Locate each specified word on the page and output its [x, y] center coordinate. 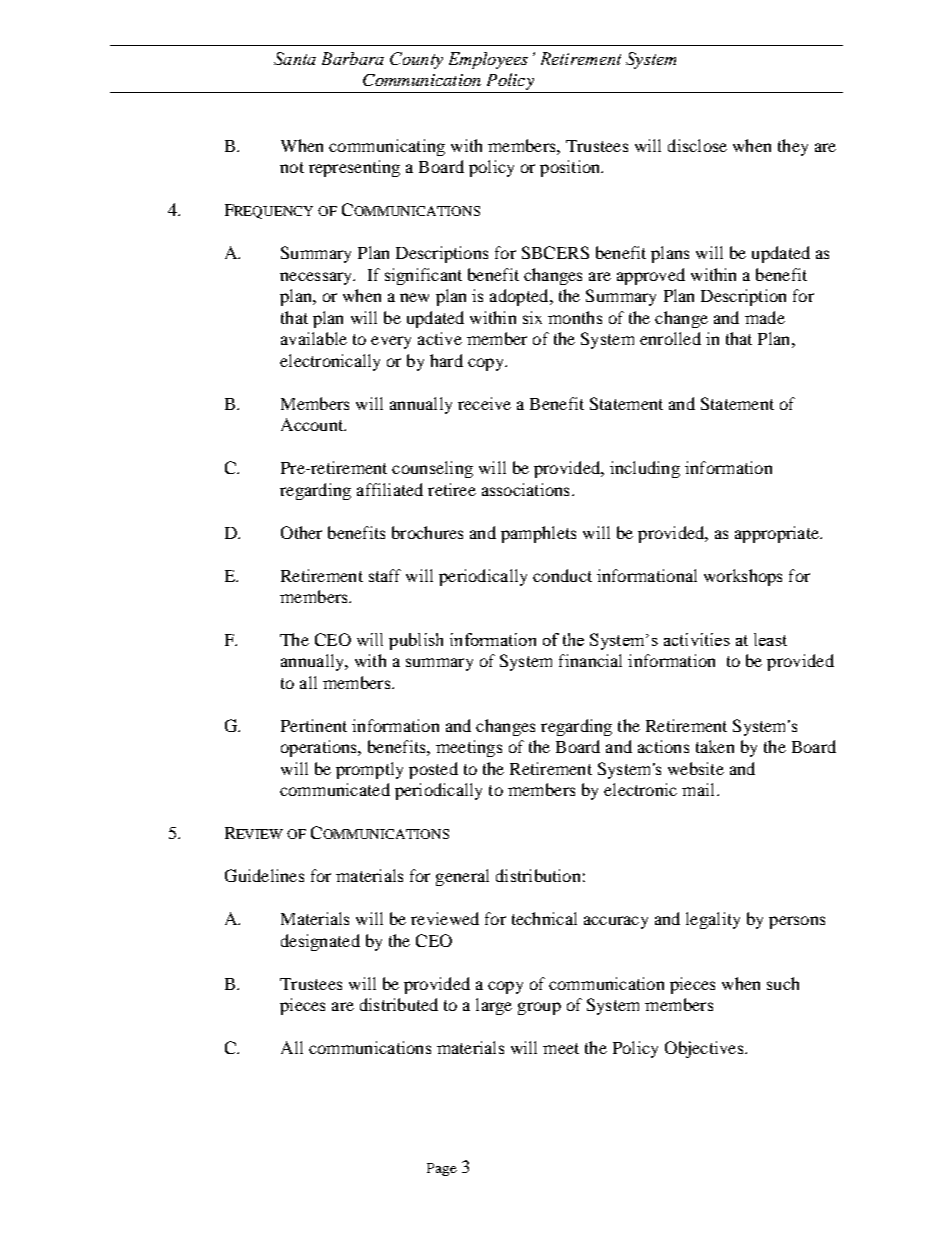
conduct [562, 575]
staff [385, 575]
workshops [743, 577]
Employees [488, 60]
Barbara [353, 58]
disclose [697, 145]
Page [442, 1169]
